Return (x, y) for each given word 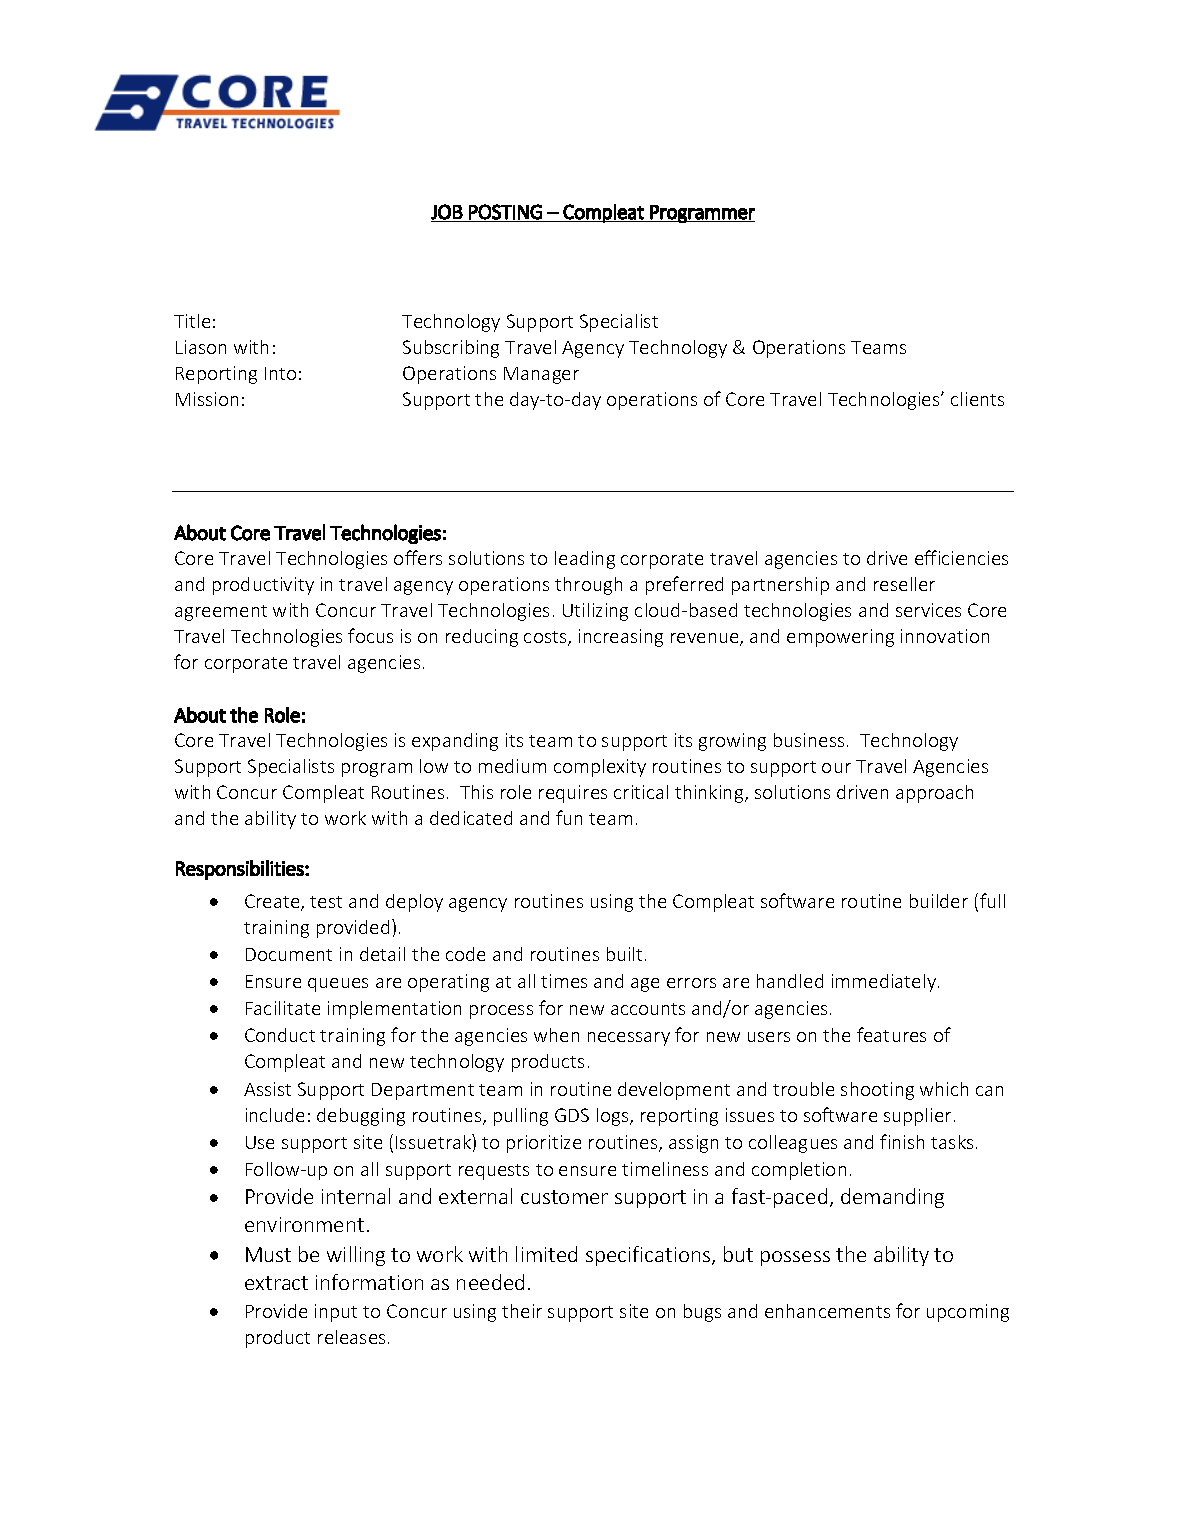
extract (276, 1283)
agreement (221, 613)
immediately (885, 983)
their (522, 1311)
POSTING (505, 212)
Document (289, 954)
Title (192, 321)
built (624, 954)
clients (977, 399)
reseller (904, 584)
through (588, 586)
